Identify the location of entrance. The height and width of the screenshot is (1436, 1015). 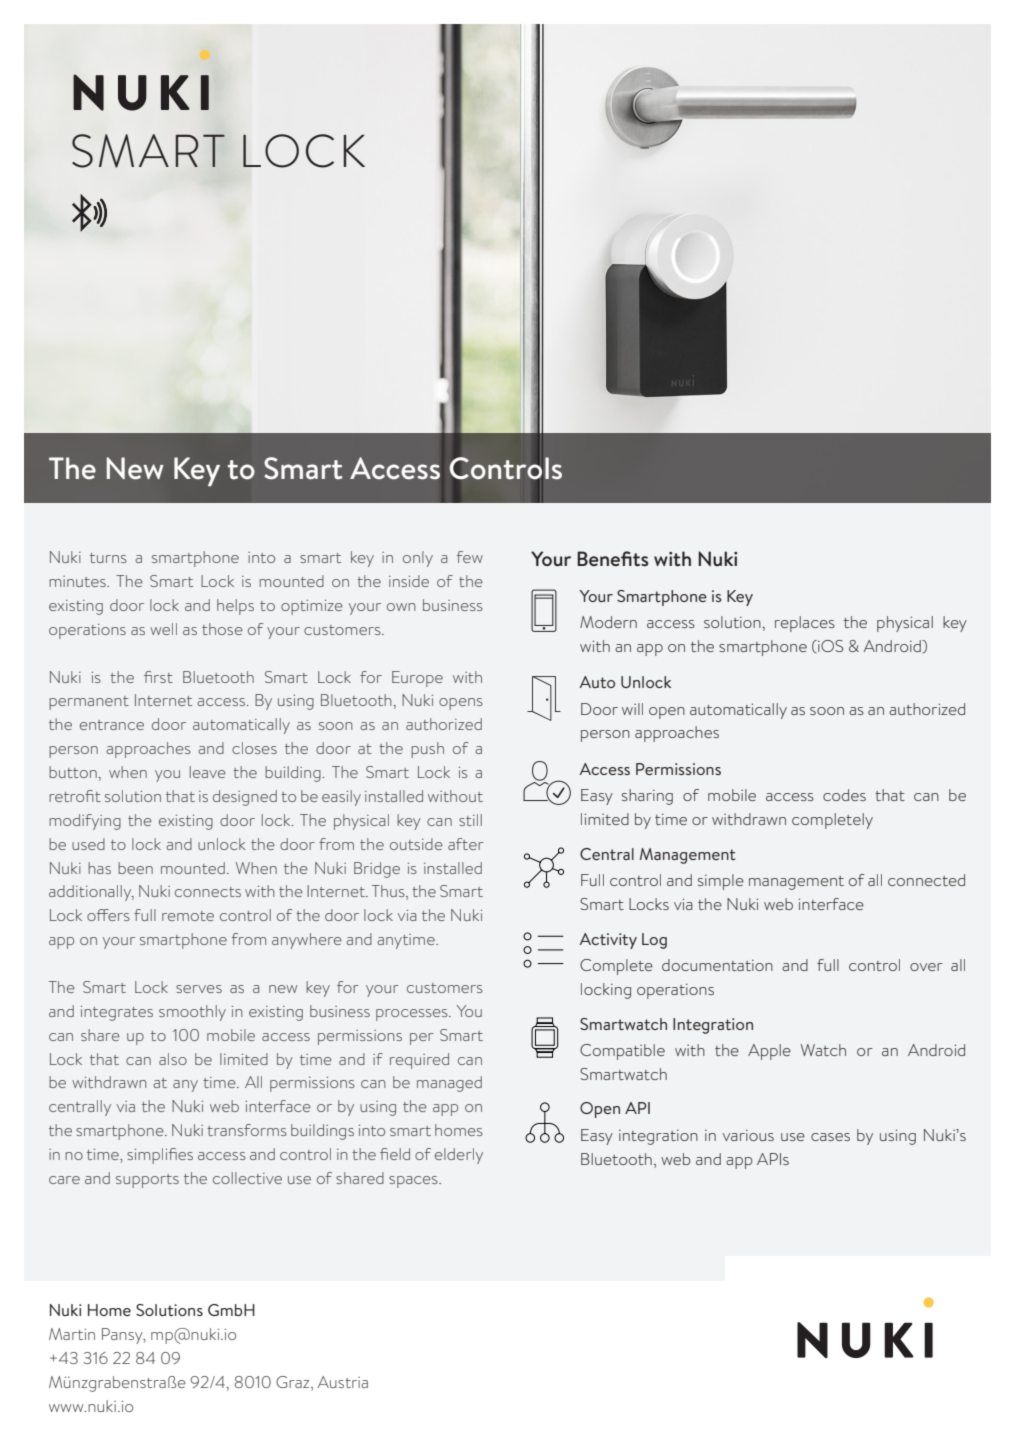
(112, 725).
